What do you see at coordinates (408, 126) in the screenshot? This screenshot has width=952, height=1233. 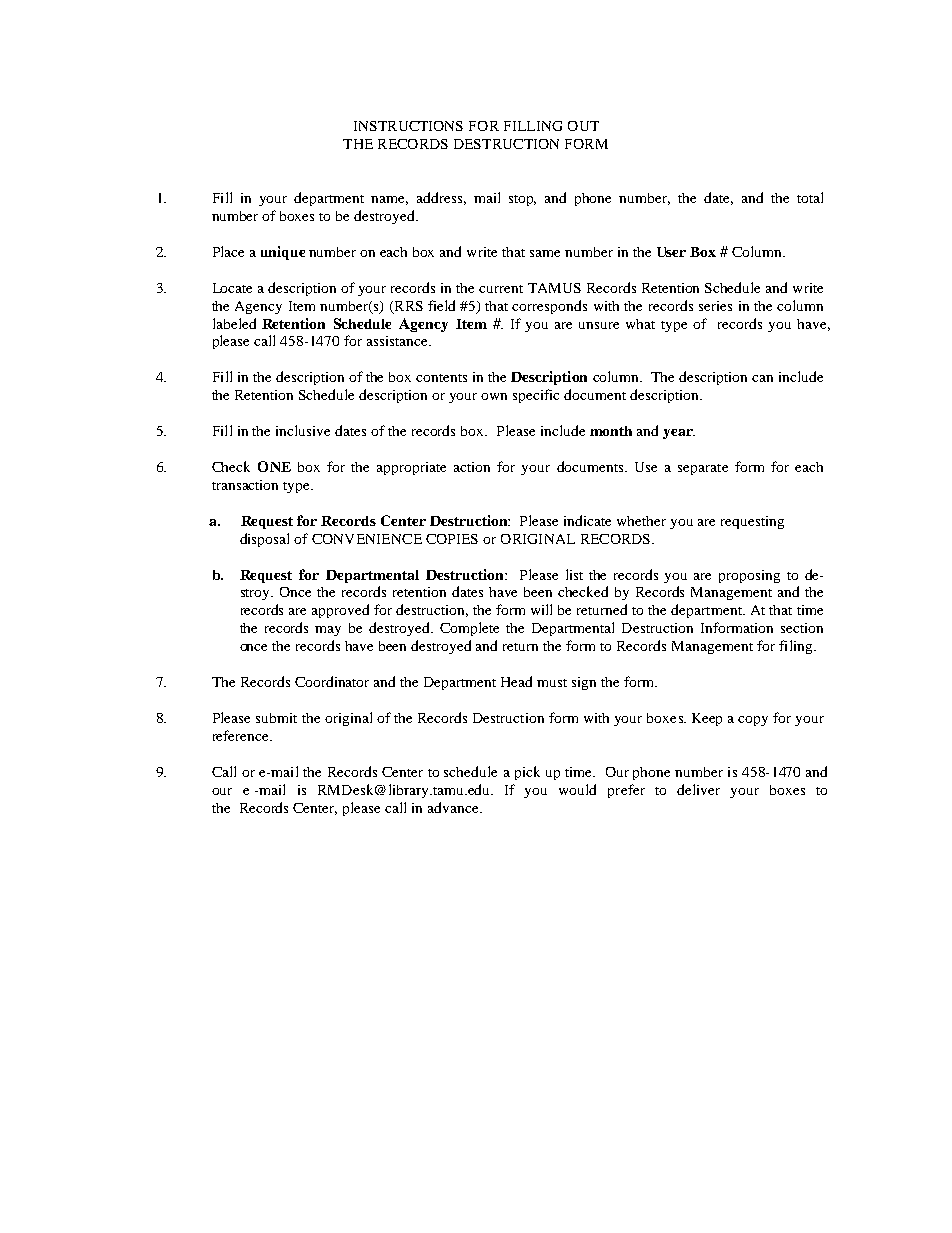 I see `INSTRUCTIONS` at bounding box center [408, 126].
